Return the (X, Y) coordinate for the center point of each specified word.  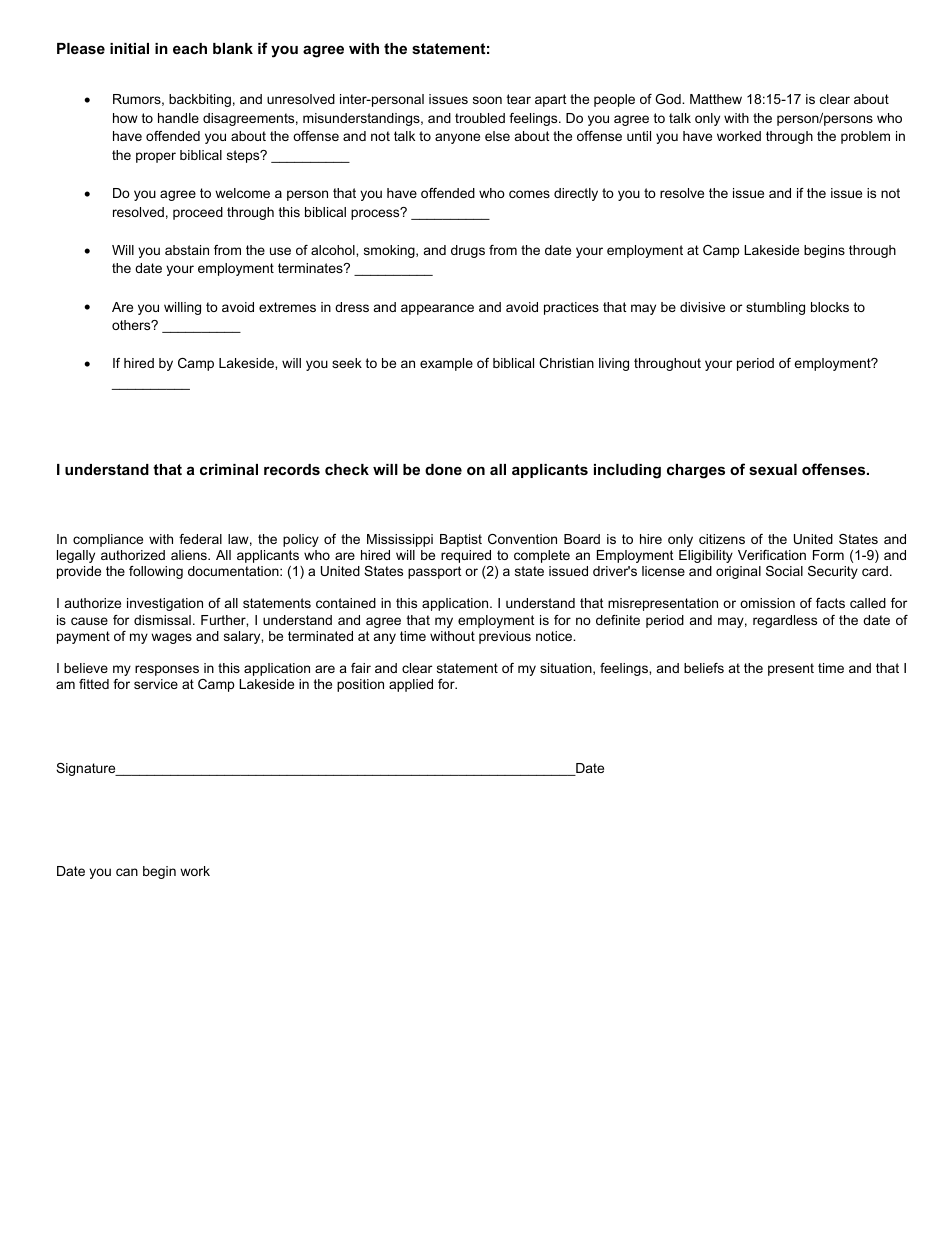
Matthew (716, 99)
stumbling (775, 308)
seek (347, 363)
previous (505, 637)
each (190, 48)
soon (487, 100)
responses (167, 670)
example (446, 364)
